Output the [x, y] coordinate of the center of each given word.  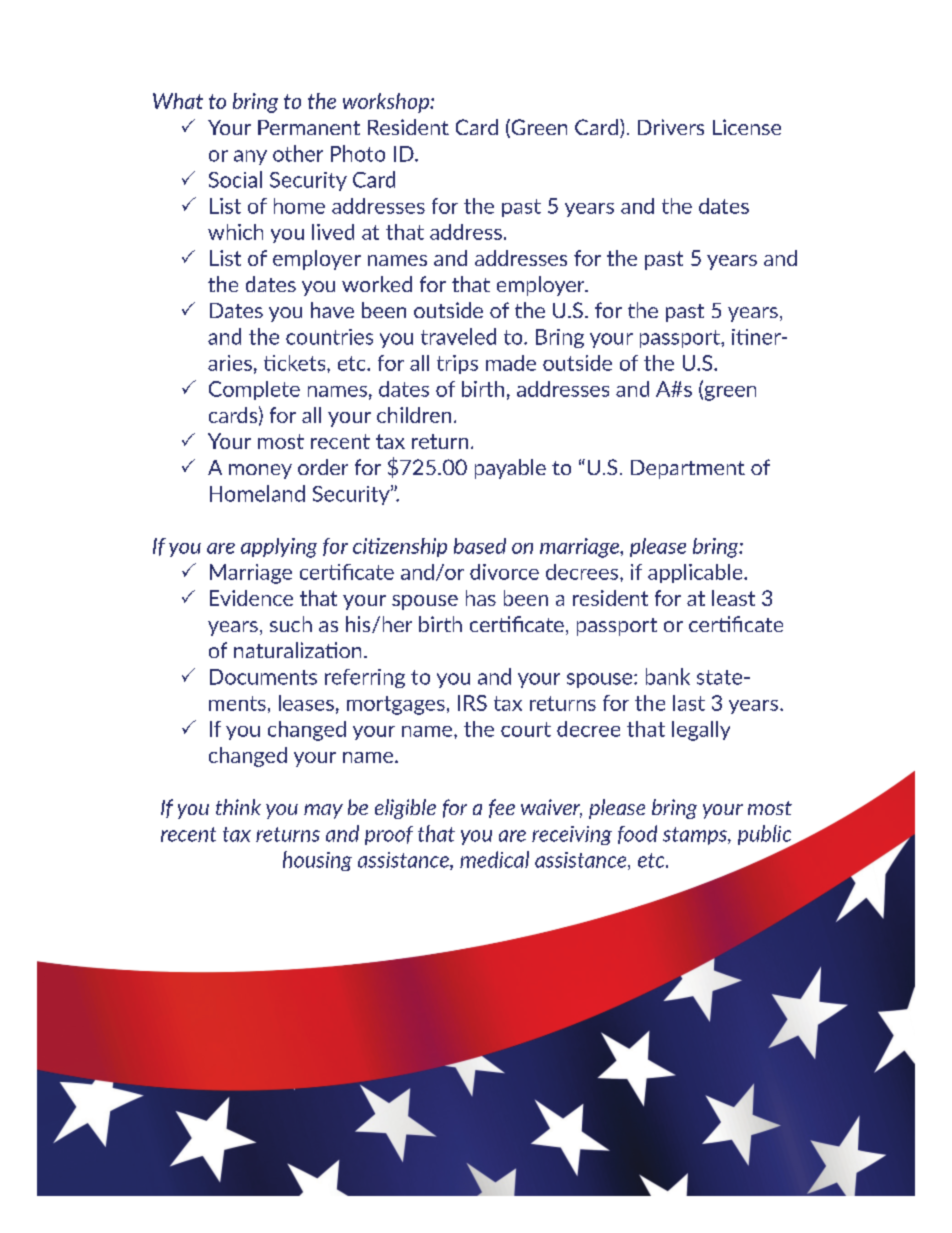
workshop [387, 103]
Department [688, 469]
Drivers [671, 127]
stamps [696, 836]
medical [494, 859]
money [260, 471]
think [238, 807]
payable [510, 469]
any [250, 157]
